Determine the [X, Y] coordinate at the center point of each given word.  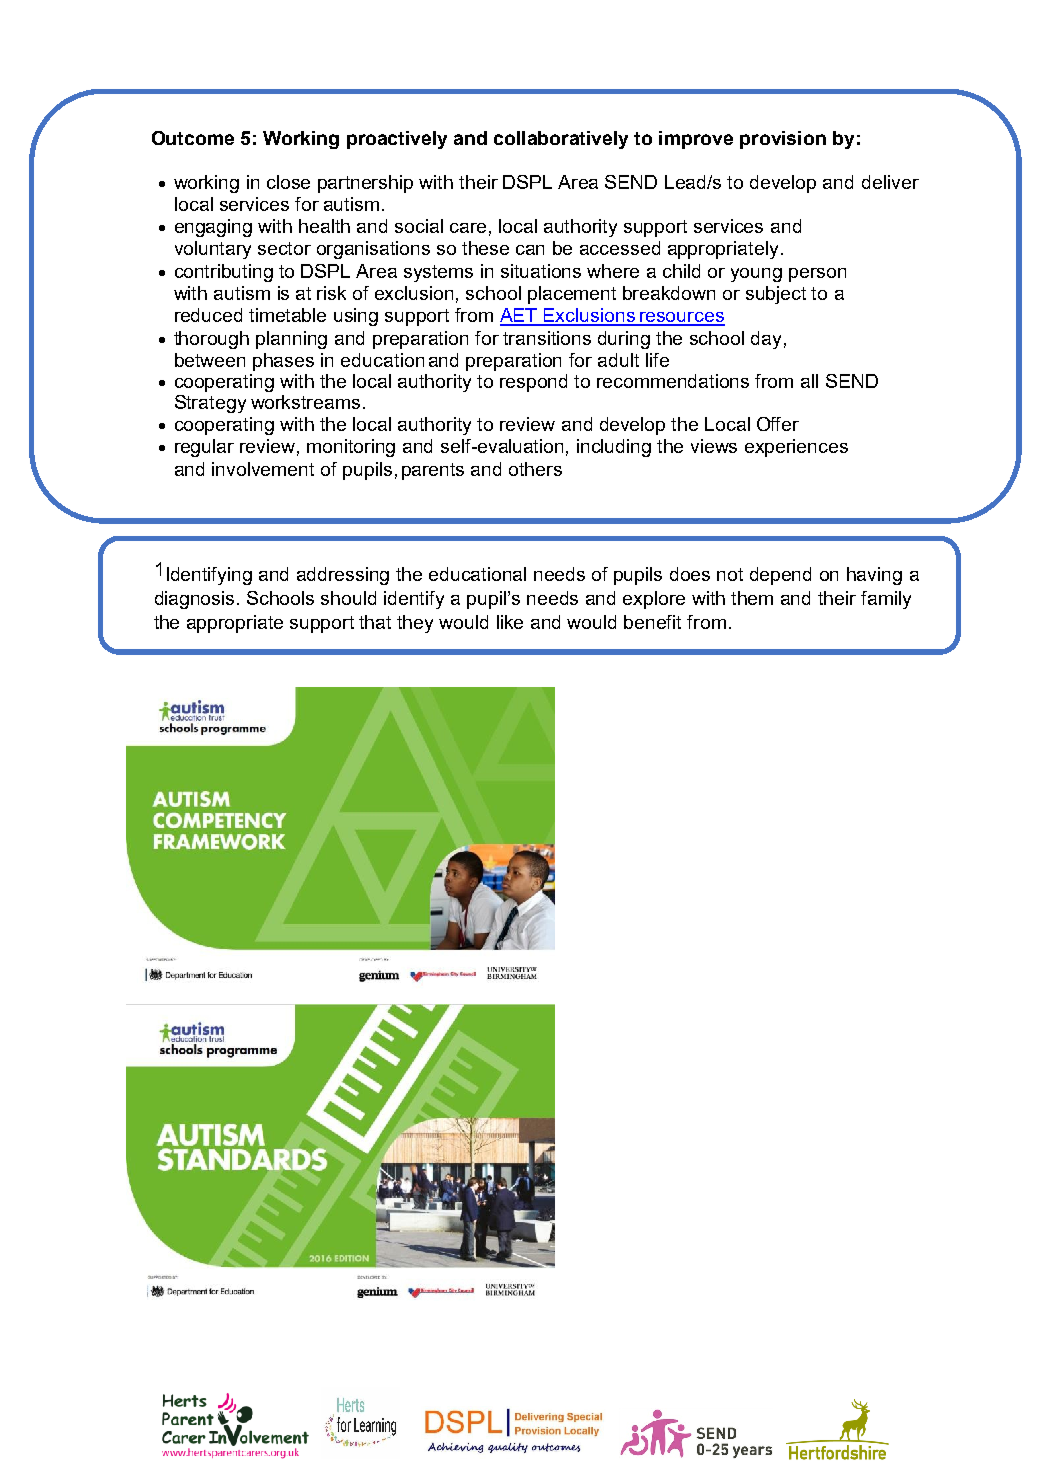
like [510, 622]
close [288, 182]
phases [283, 362]
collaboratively [561, 140]
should [348, 598]
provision [783, 140]
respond [533, 383]
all [809, 381]
